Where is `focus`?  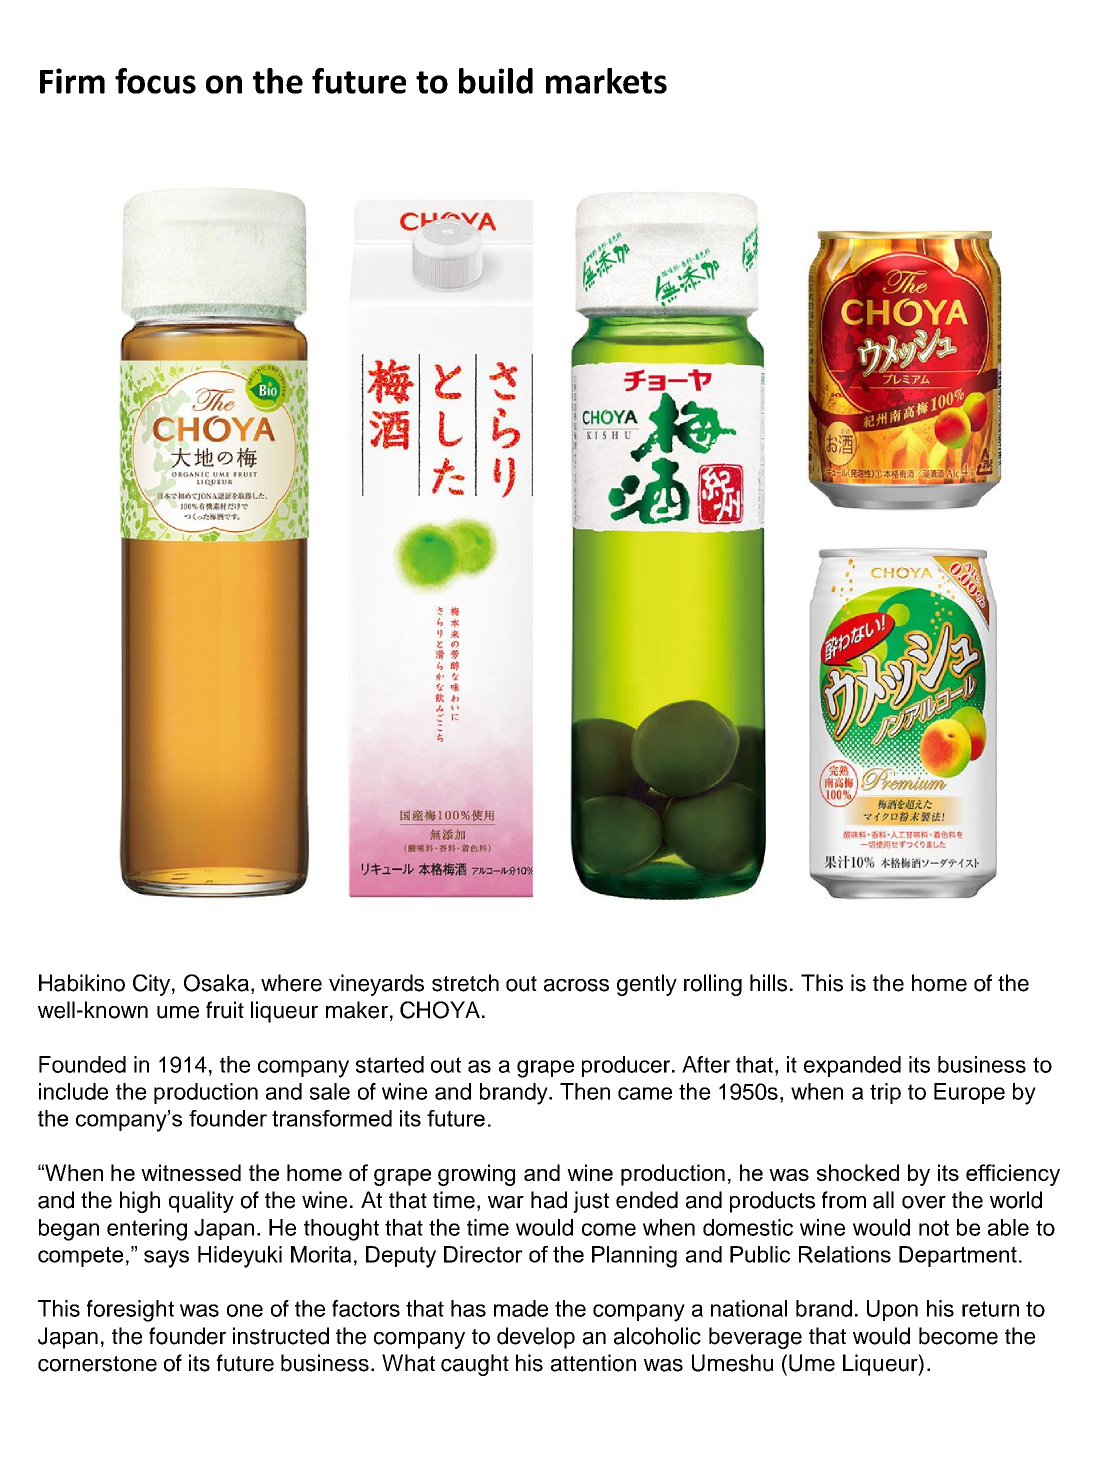
focus is located at coordinates (155, 81).
